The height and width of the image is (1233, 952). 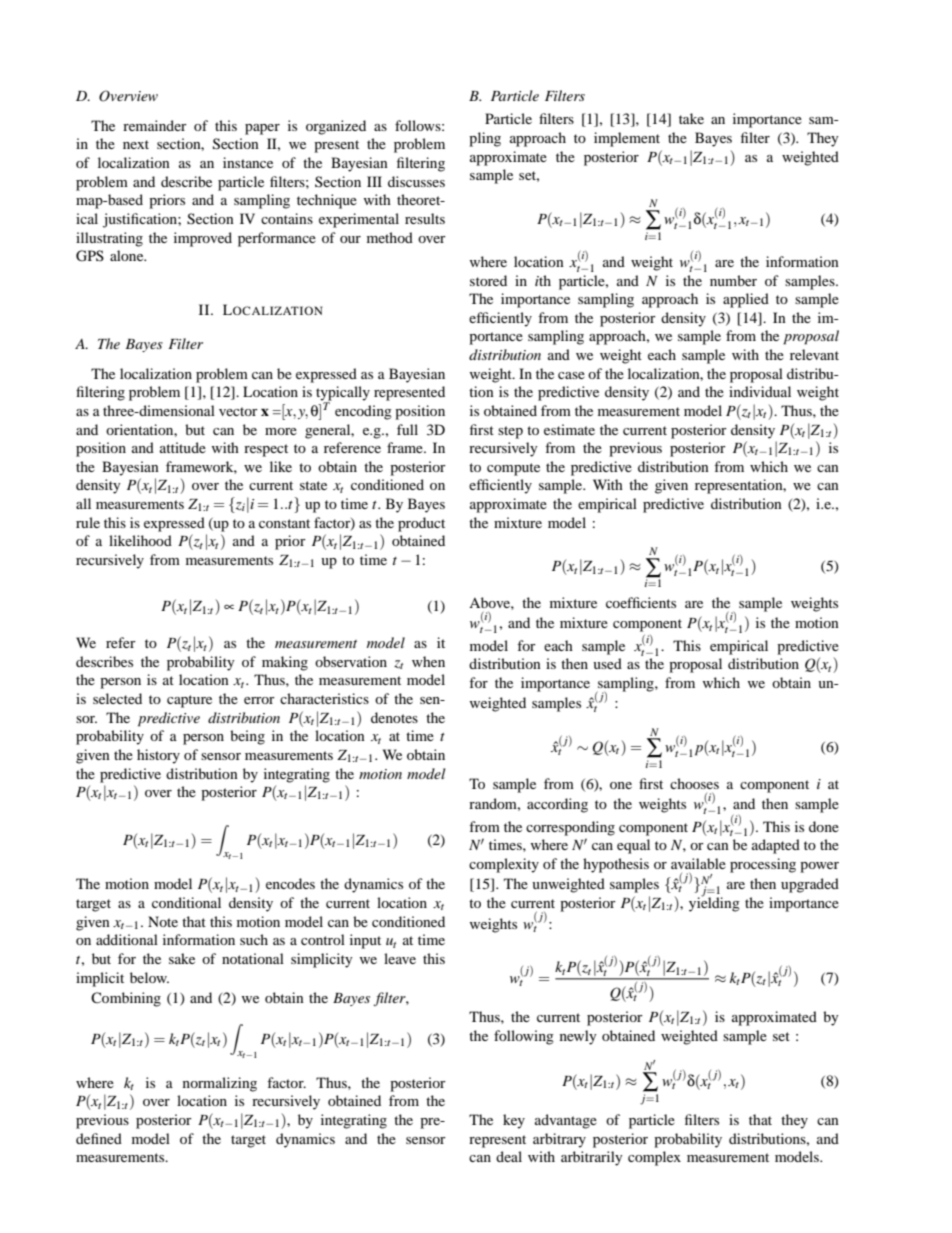 I want to click on normalizing, so click(x=220, y=1084).
